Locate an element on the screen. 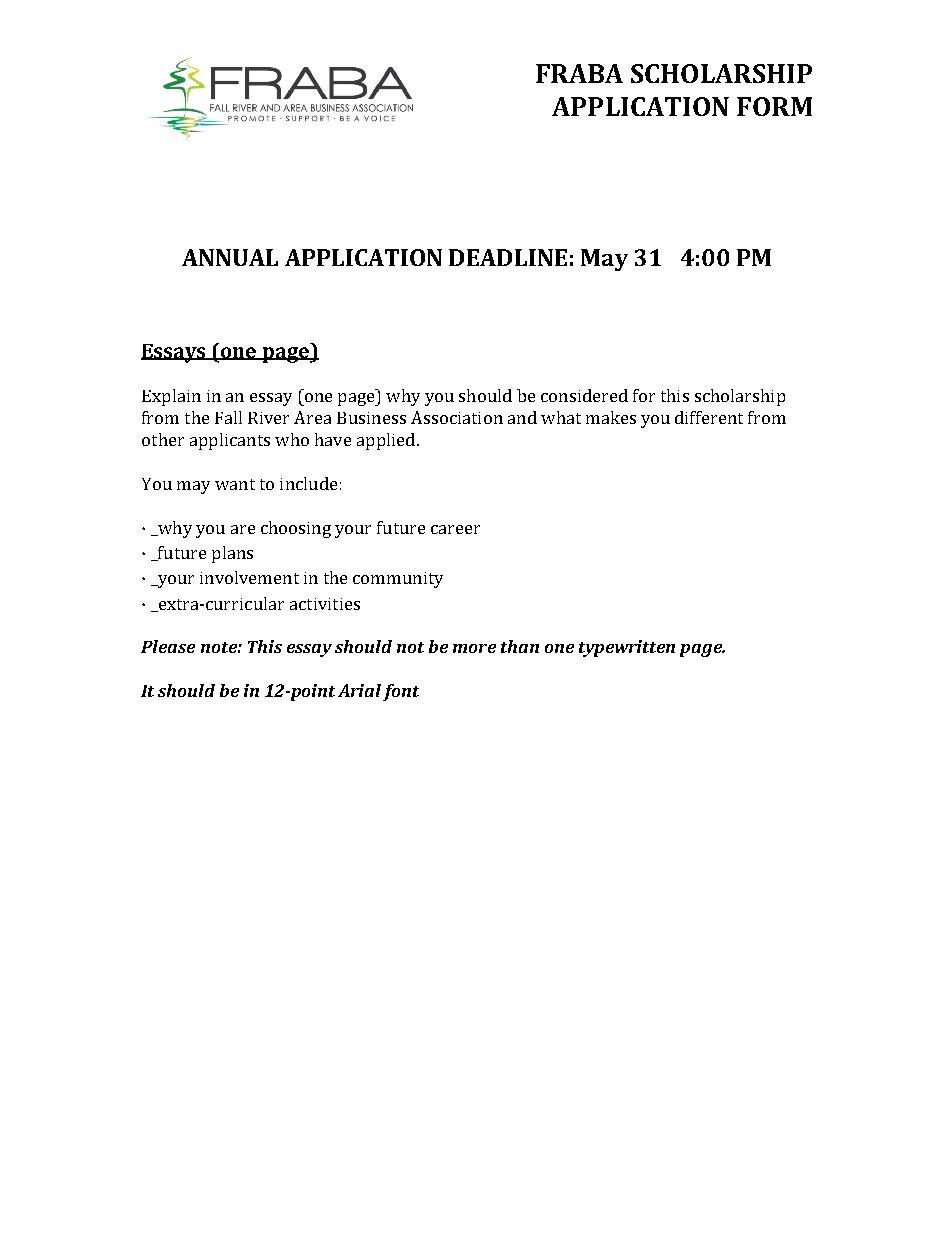 This screenshot has height=1233, width=952. more is located at coordinates (474, 648).
